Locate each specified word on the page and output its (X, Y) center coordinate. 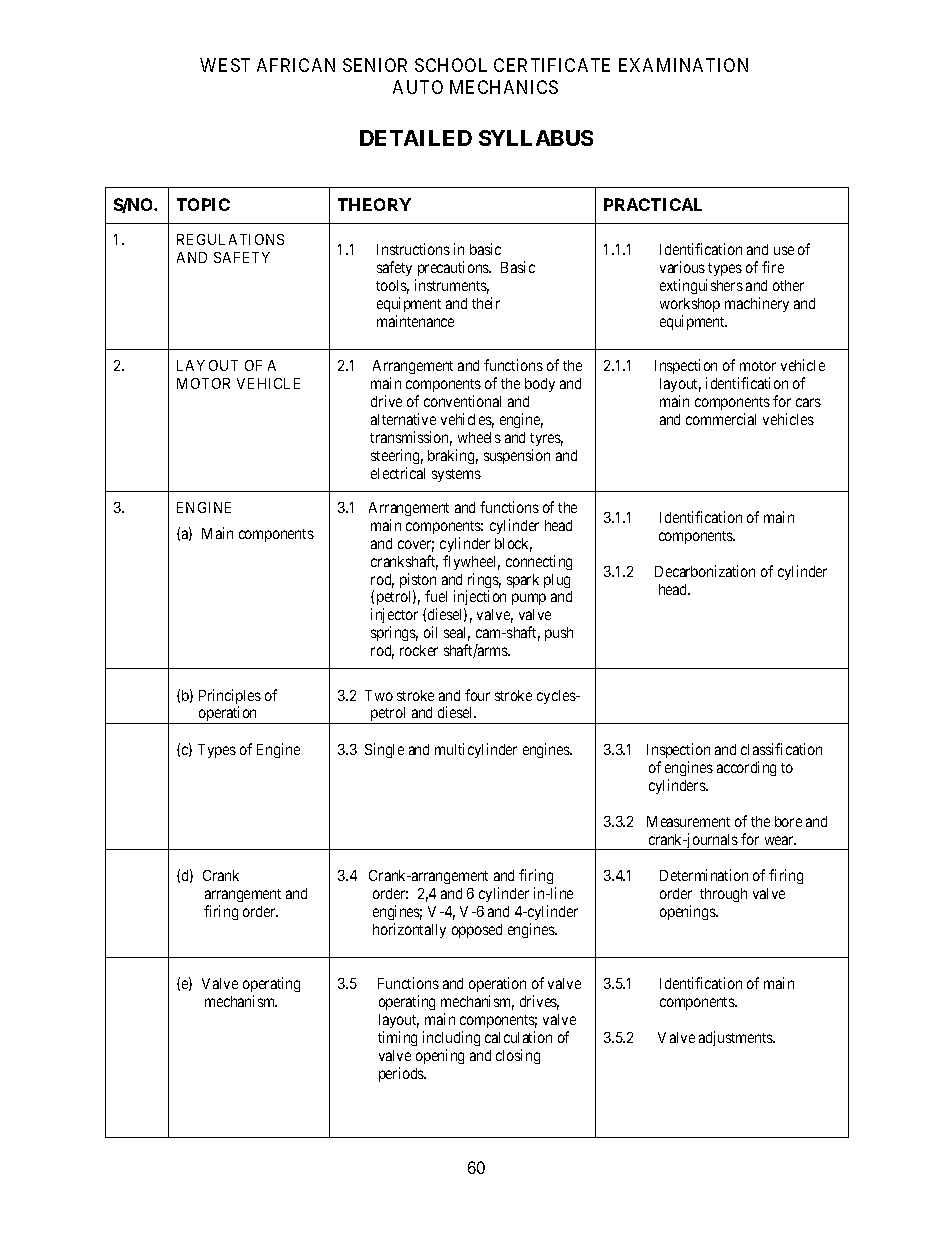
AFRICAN (296, 65)
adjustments (737, 1038)
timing (397, 1038)
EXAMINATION (683, 65)
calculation (518, 1037)
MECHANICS (504, 87)
